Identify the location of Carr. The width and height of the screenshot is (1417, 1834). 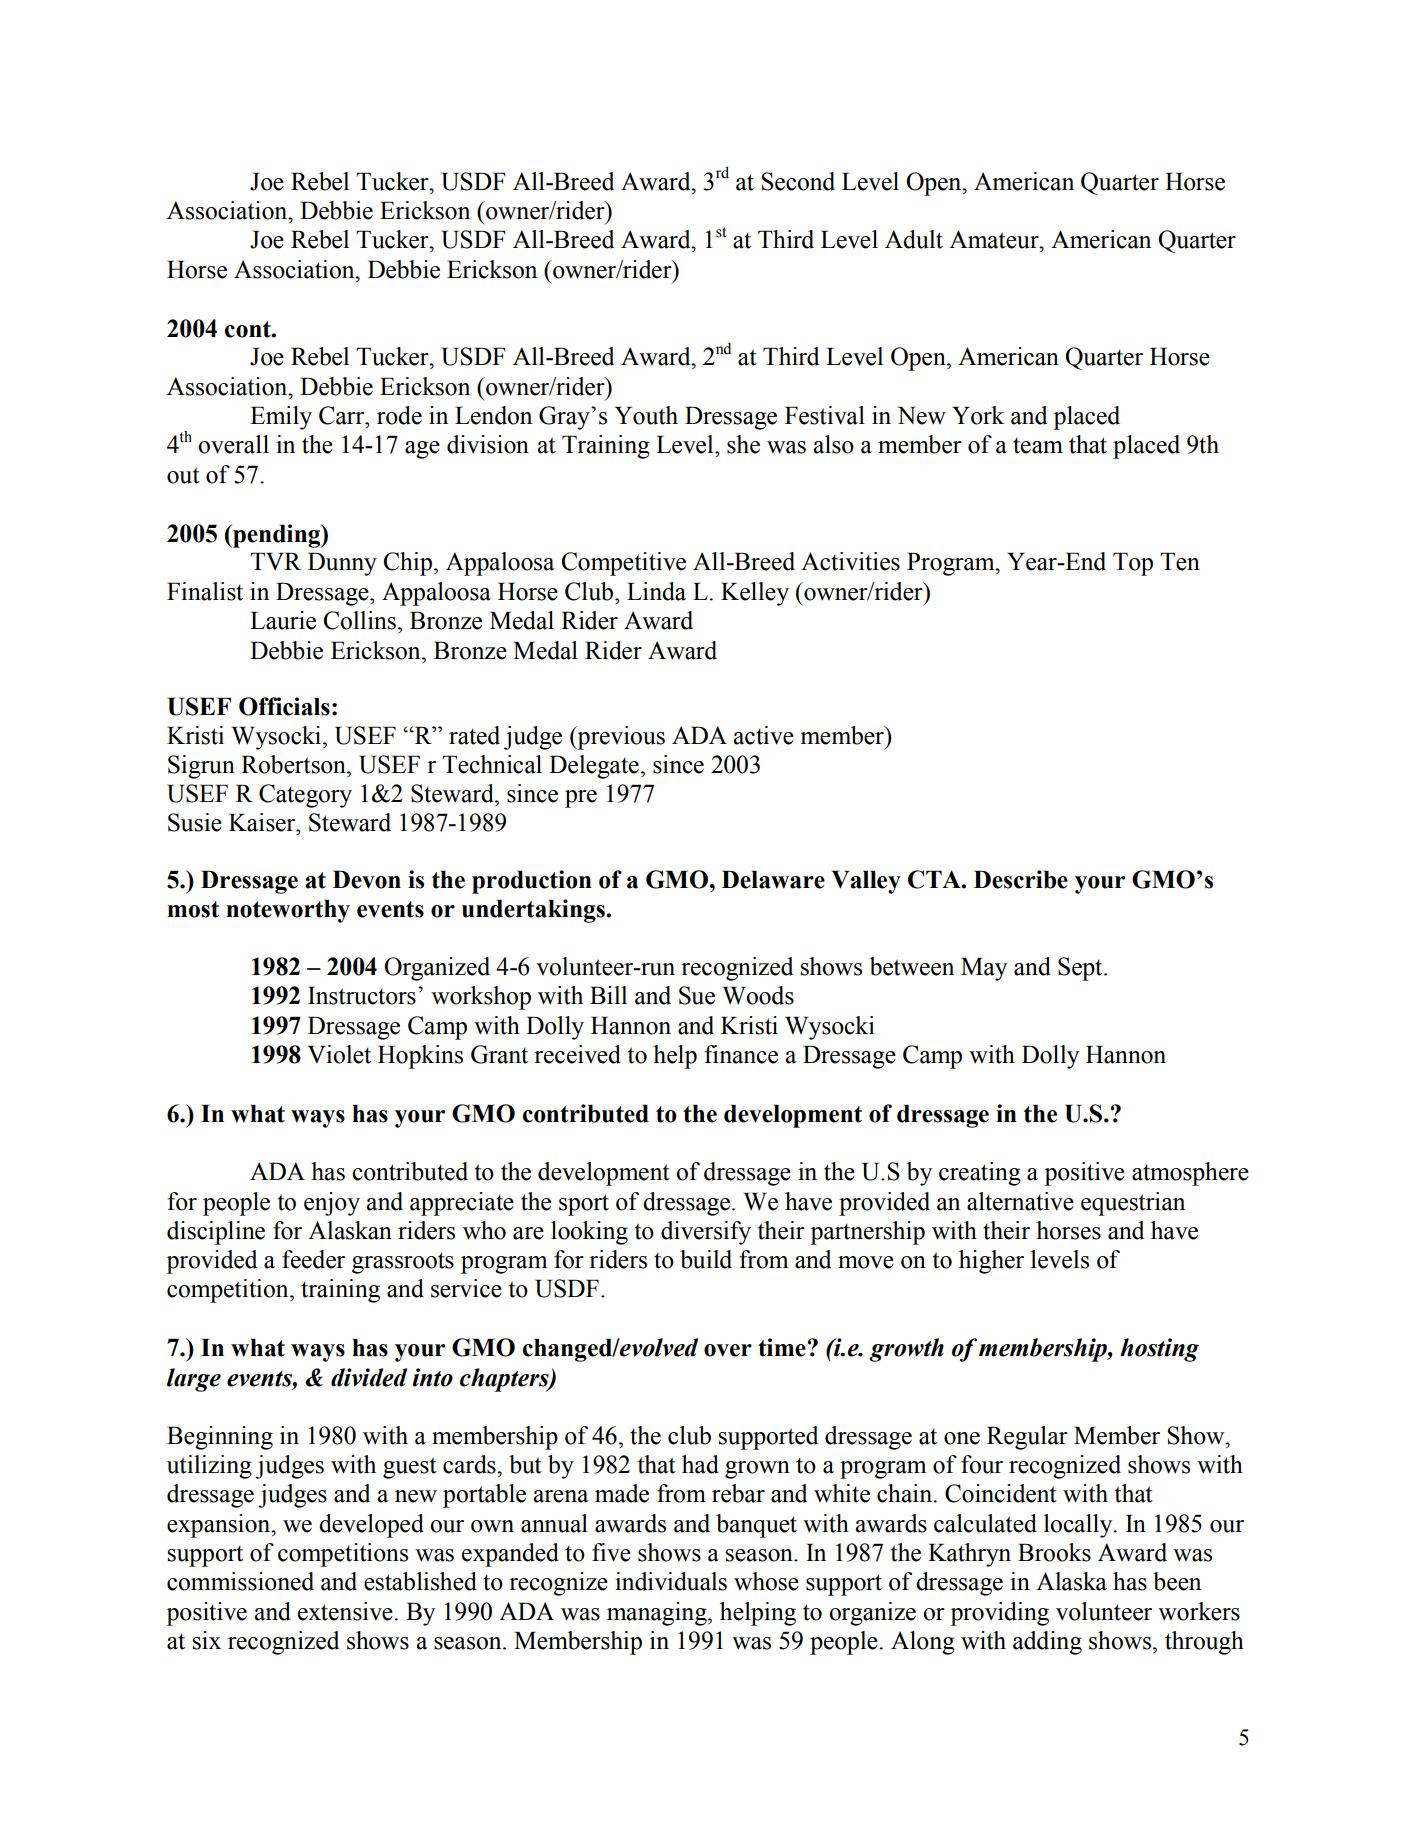
(343, 415).
